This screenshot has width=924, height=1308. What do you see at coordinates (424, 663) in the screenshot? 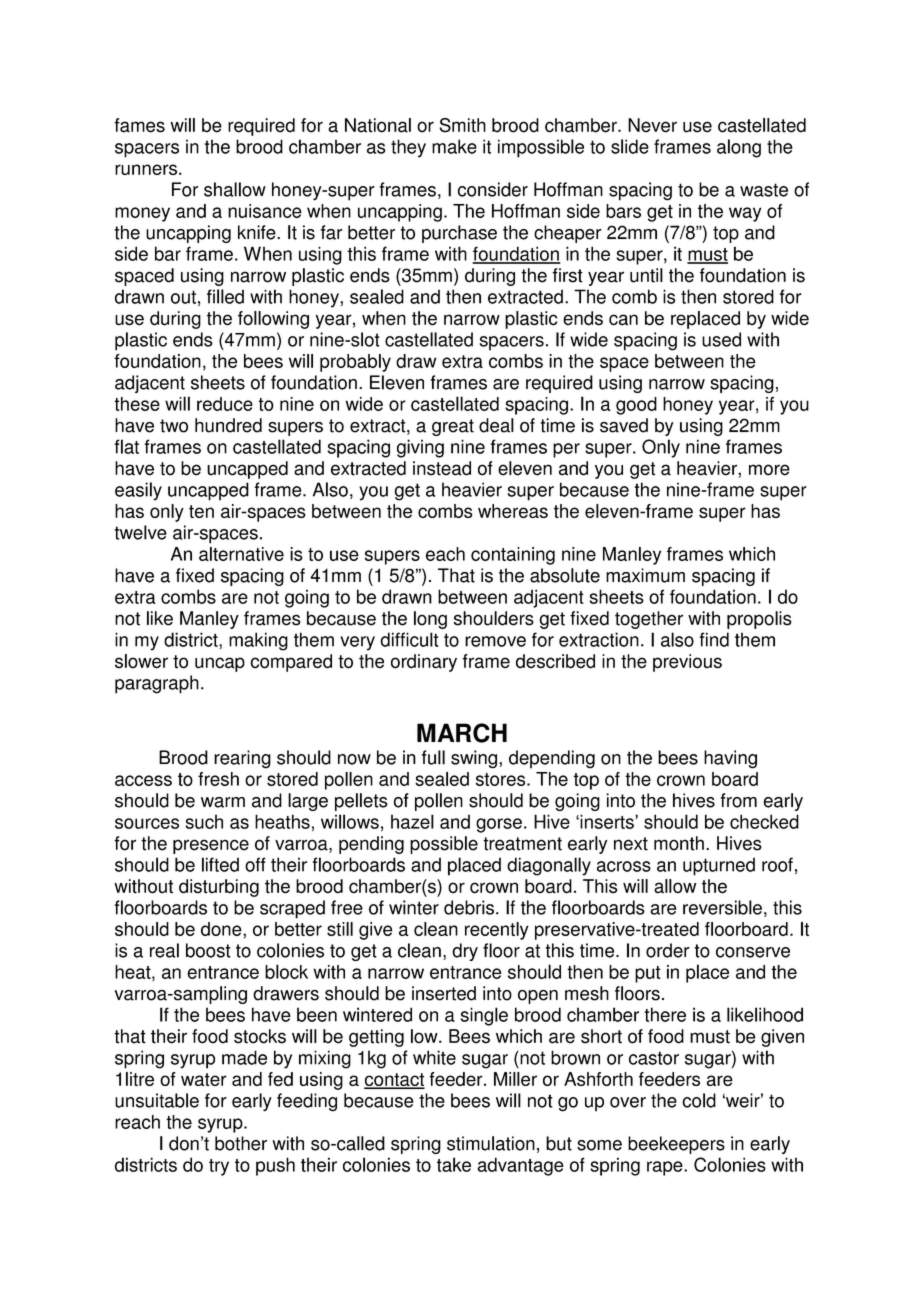
I see `ordinary` at bounding box center [424, 663].
